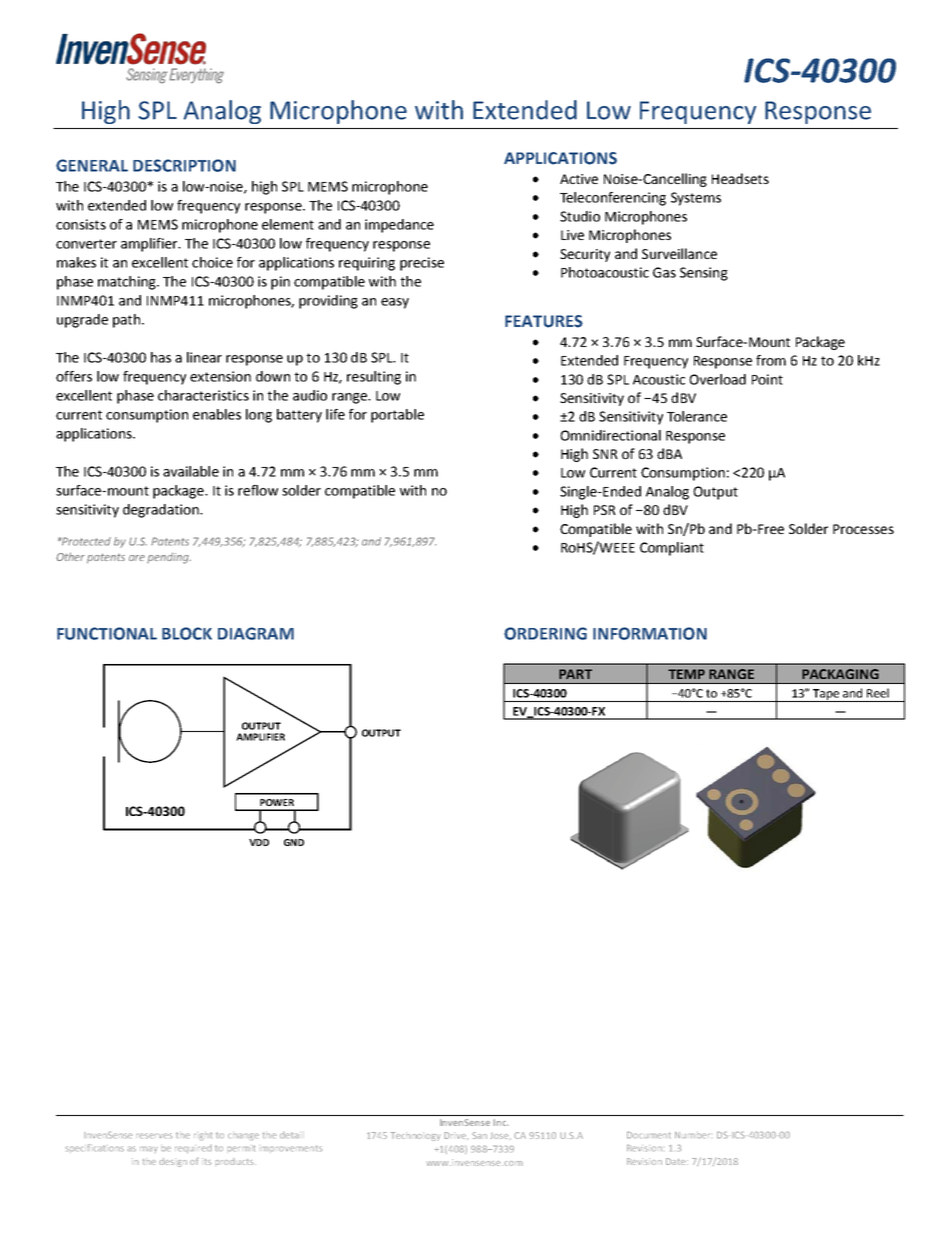 Image resolution: width=952 pixels, height=1233 pixels. I want to click on PART, so click(575, 674).
